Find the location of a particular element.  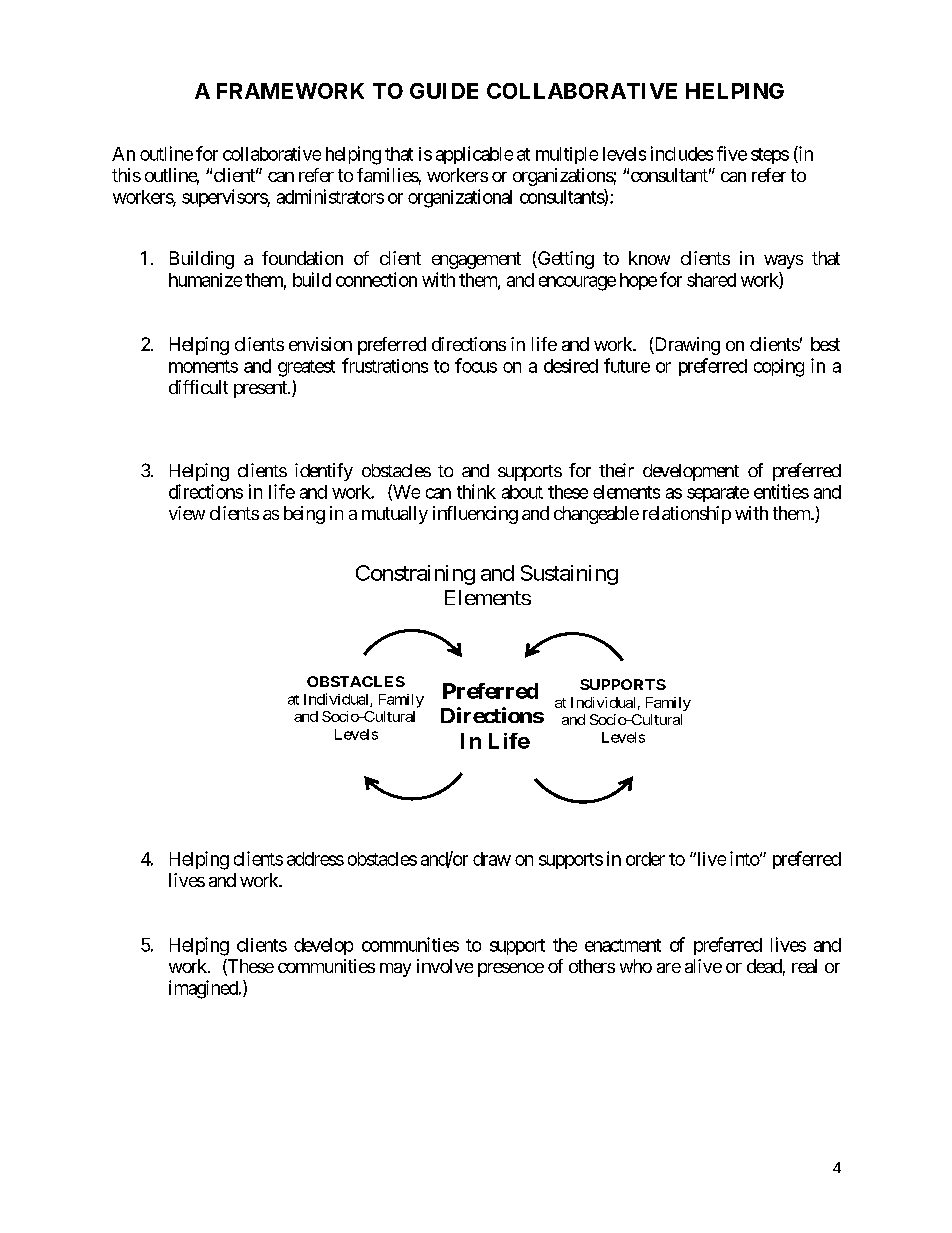

view is located at coordinates (187, 513).
